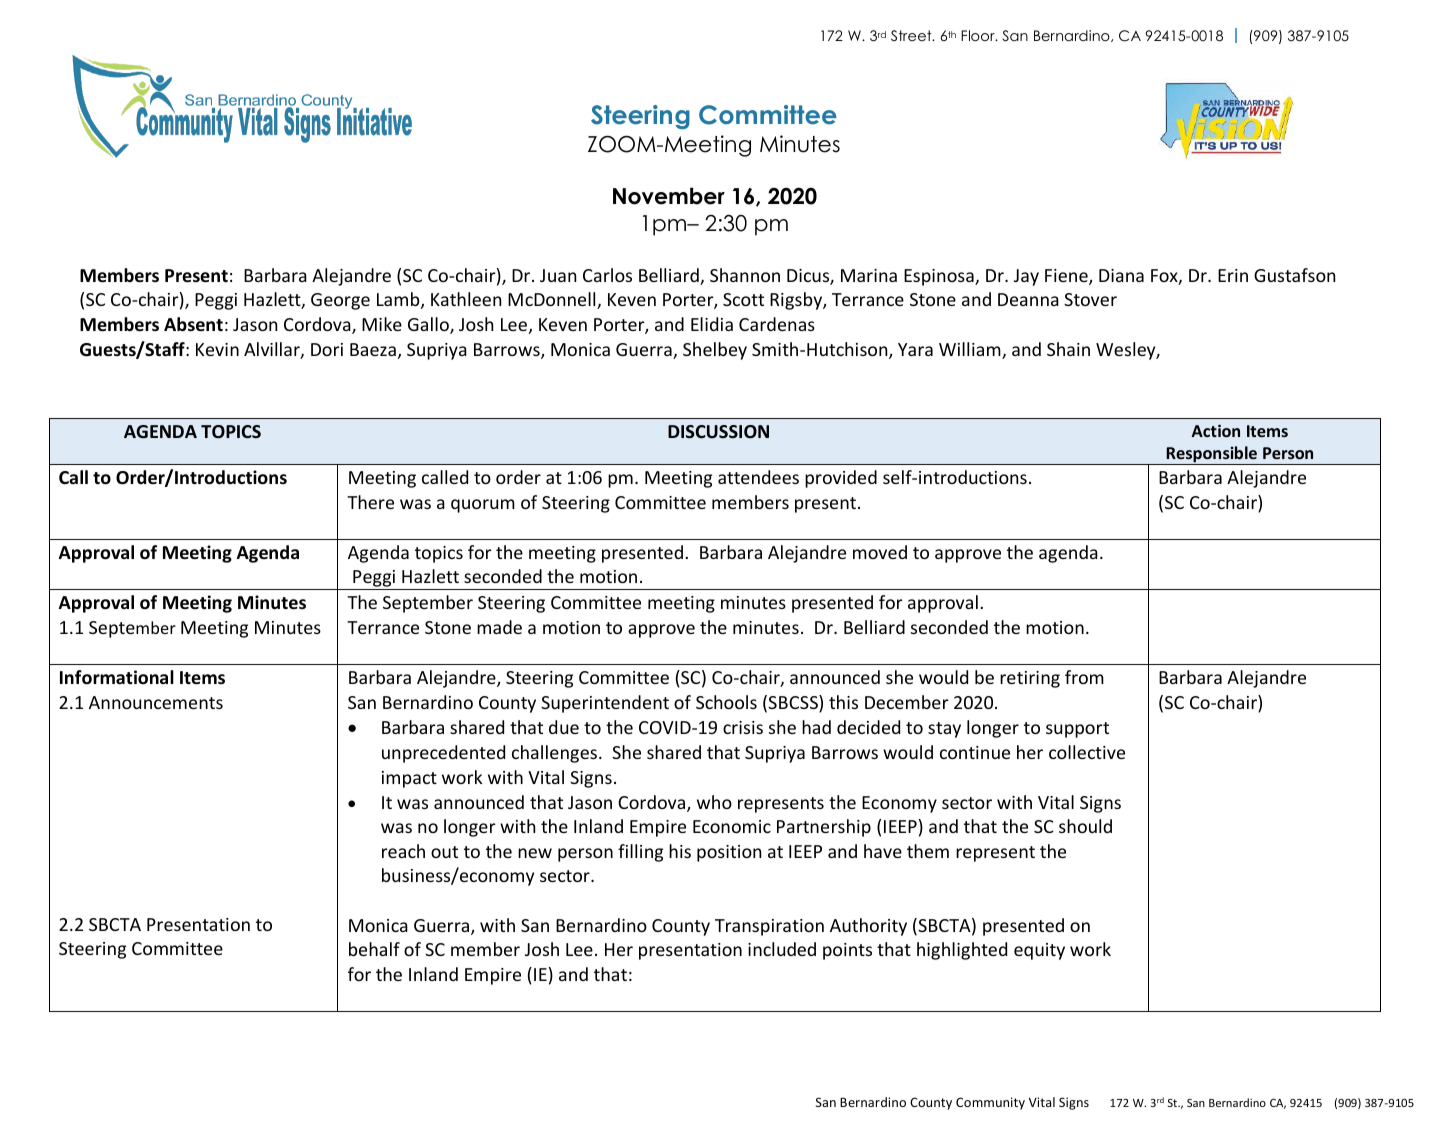  I want to click on crisis, so click(743, 727).
